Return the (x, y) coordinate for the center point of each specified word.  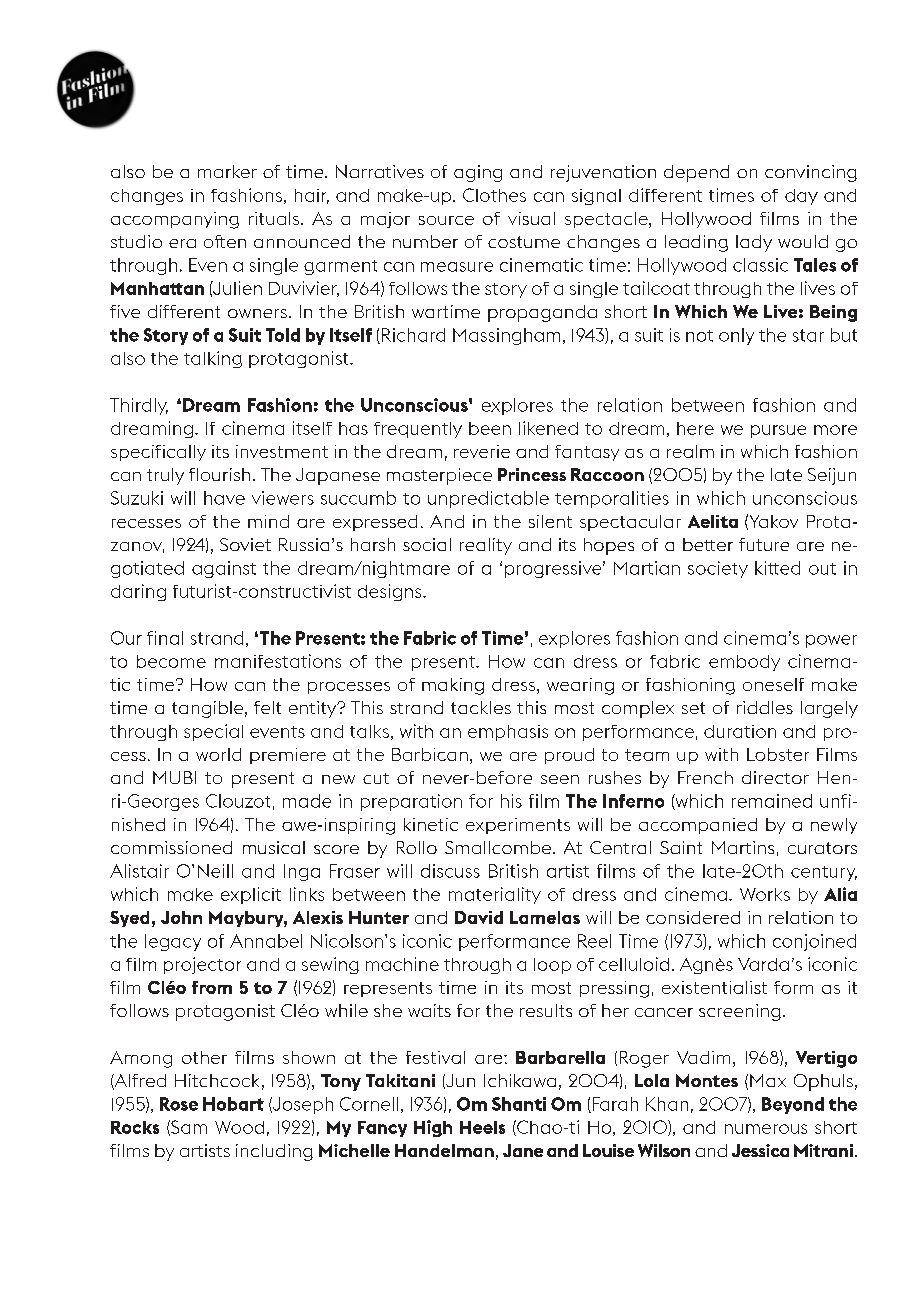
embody (744, 663)
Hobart (233, 1104)
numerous (766, 1129)
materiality (495, 895)
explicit (251, 895)
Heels (482, 1127)
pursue (778, 431)
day (801, 197)
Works (765, 894)
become (171, 661)
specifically (158, 453)
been (490, 428)
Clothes (494, 195)
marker (227, 171)
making (453, 686)
